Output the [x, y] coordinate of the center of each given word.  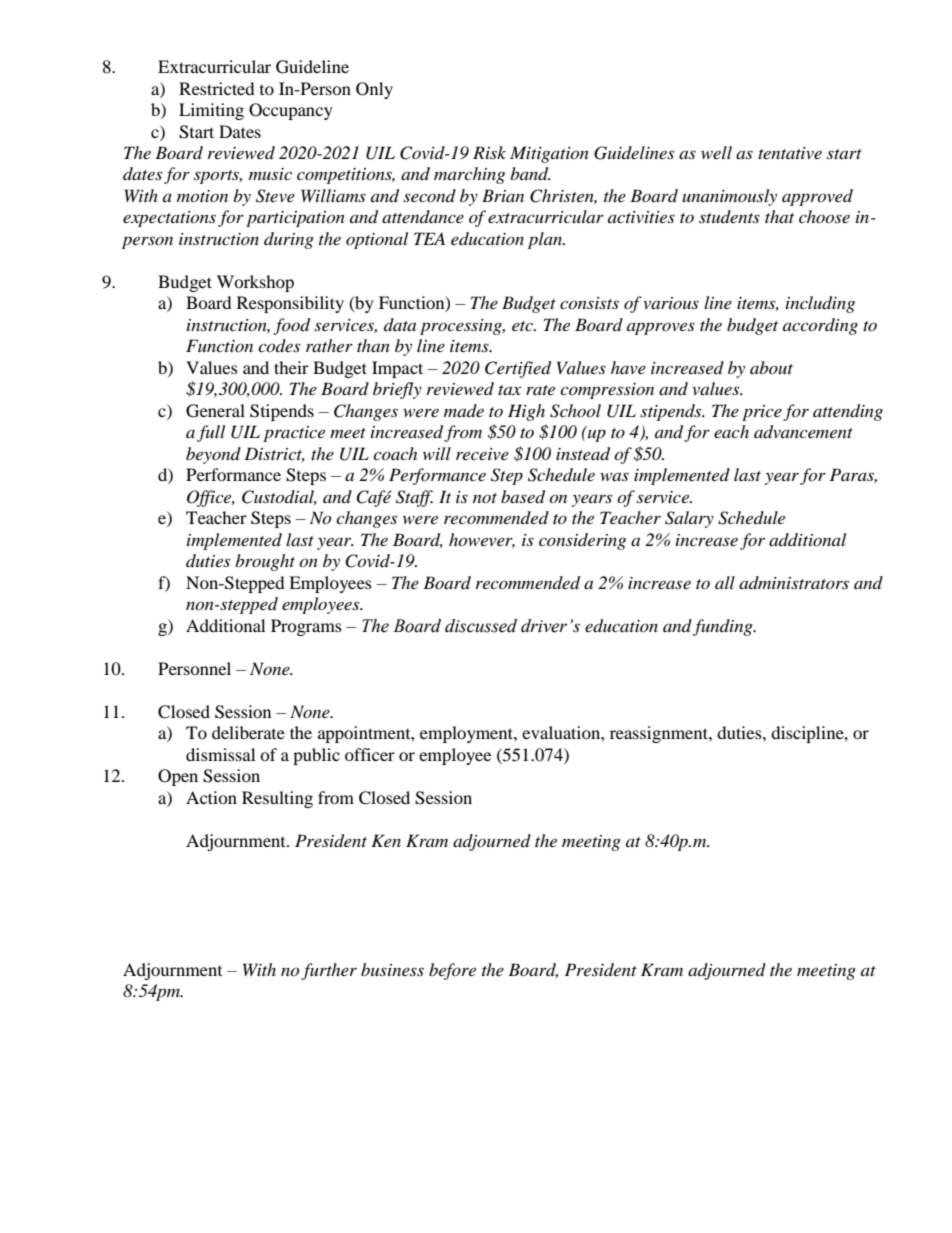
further [329, 971]
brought [265, 562]
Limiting [211, 111]
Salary [689, 519]
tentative [790, 153]
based [523, 497]
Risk [489, 152]
